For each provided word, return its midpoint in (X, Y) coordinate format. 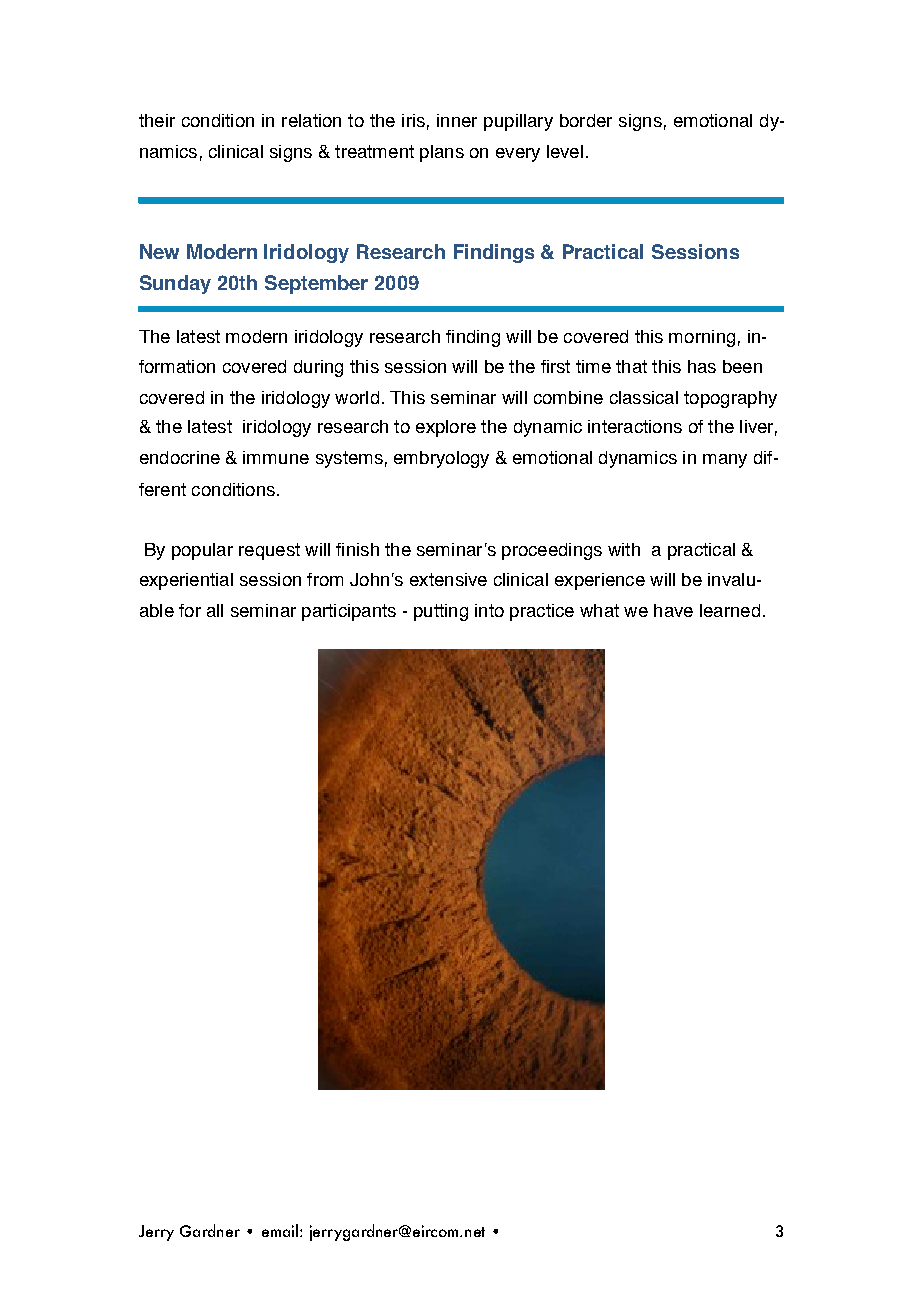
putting (441, 612)
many (725, 461)
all (215, 610)
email (280, 1230)
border (586, 120)
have (673, 610)
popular (202, 551)
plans (442, 153)
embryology (441, 459)
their (157, 120)
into (489, 610)
